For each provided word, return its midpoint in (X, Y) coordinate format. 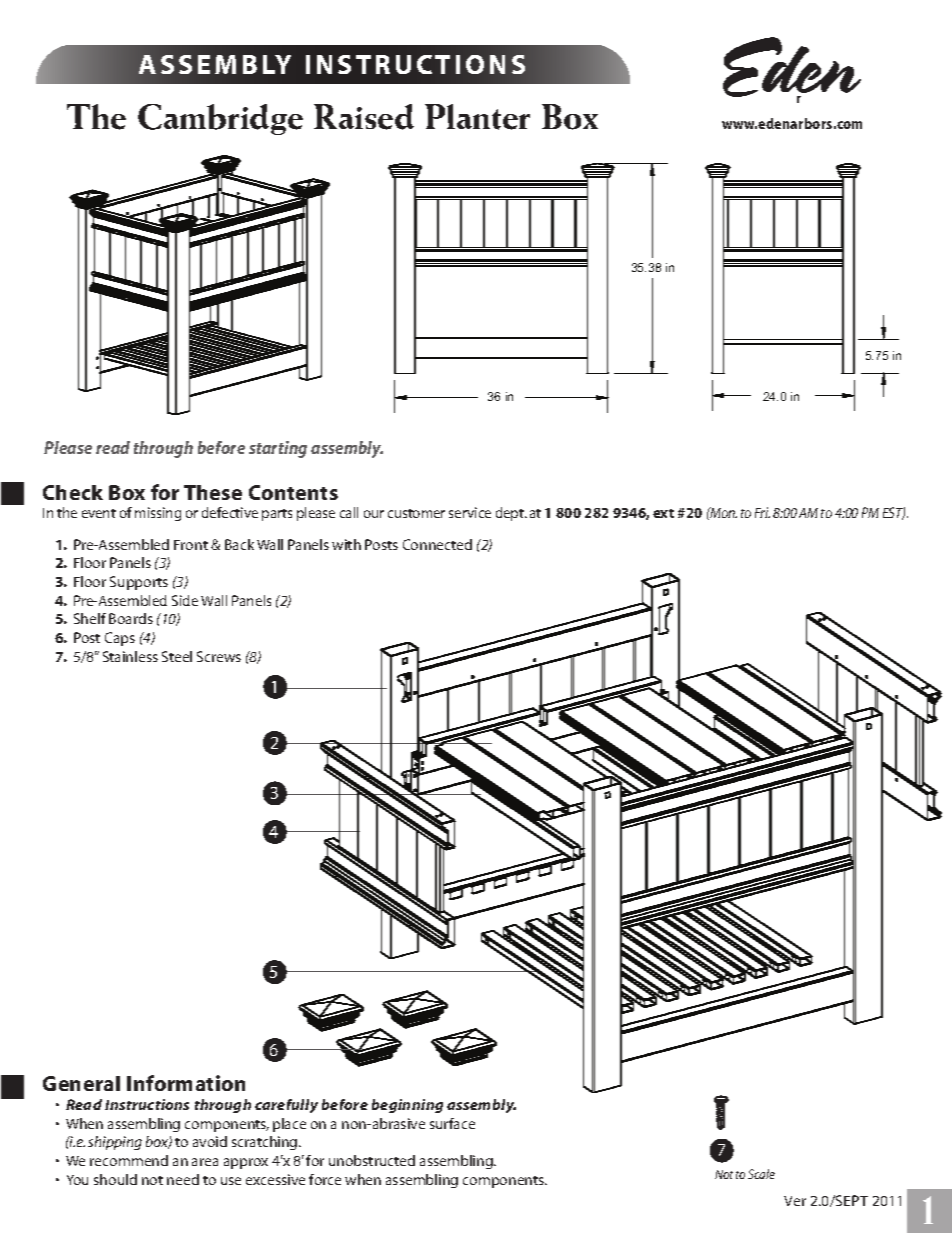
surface (452, 1123)
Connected (437, 544)
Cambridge (220, 119)
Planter (477, 117)
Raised (364, 117)
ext (663, 513)
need (183, 1179)
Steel (177, 656)
